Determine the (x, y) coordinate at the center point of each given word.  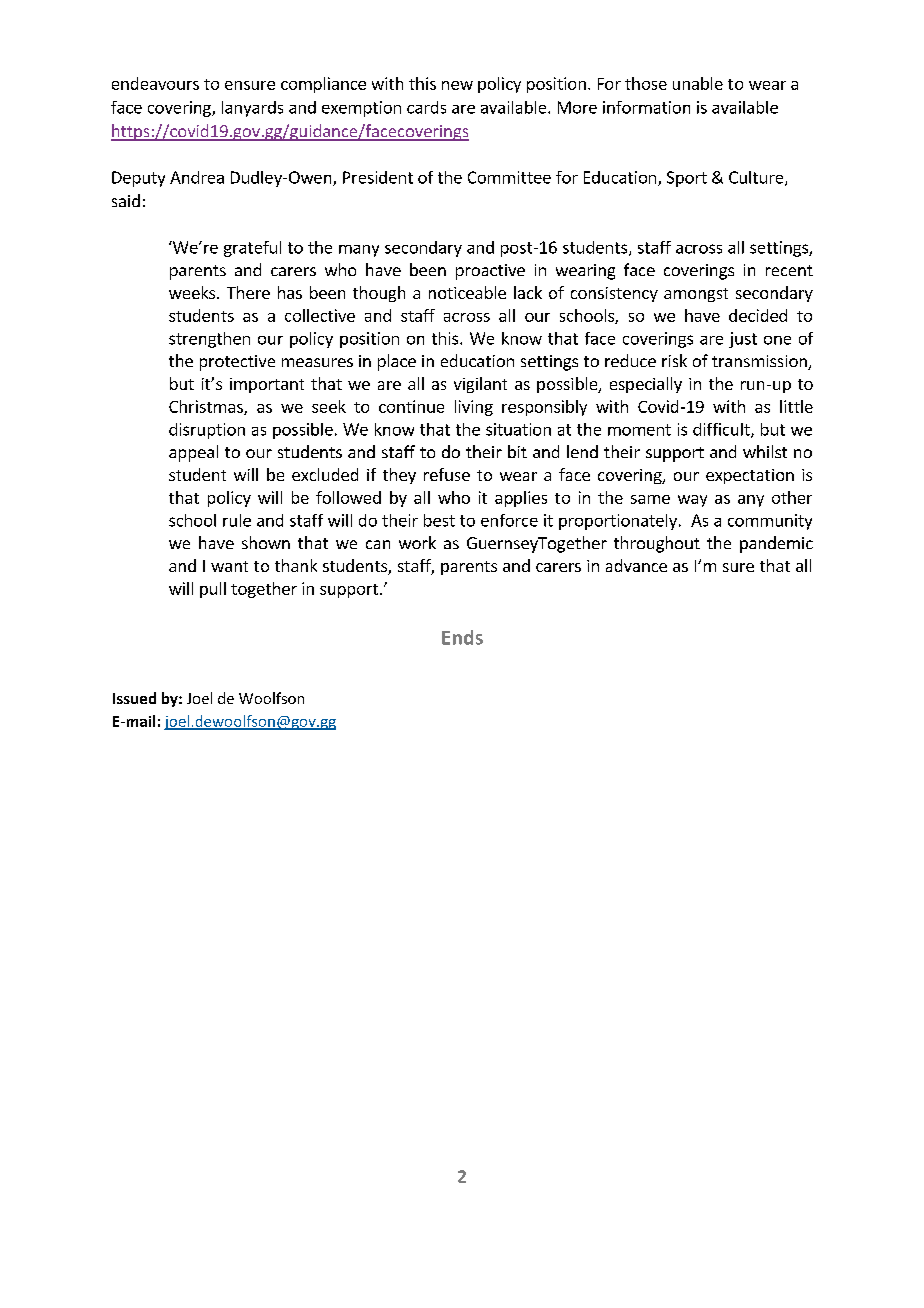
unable (698, 83)
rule (237, 520)
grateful (252, 249)
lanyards (252, 109)
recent (789, 270)
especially (646, 385)
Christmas (207, 407)
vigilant (480, 385)
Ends (462, 637)
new (457, 85)
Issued (134, 698)
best (439, 520)
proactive (490, 272)
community (770, 522)
